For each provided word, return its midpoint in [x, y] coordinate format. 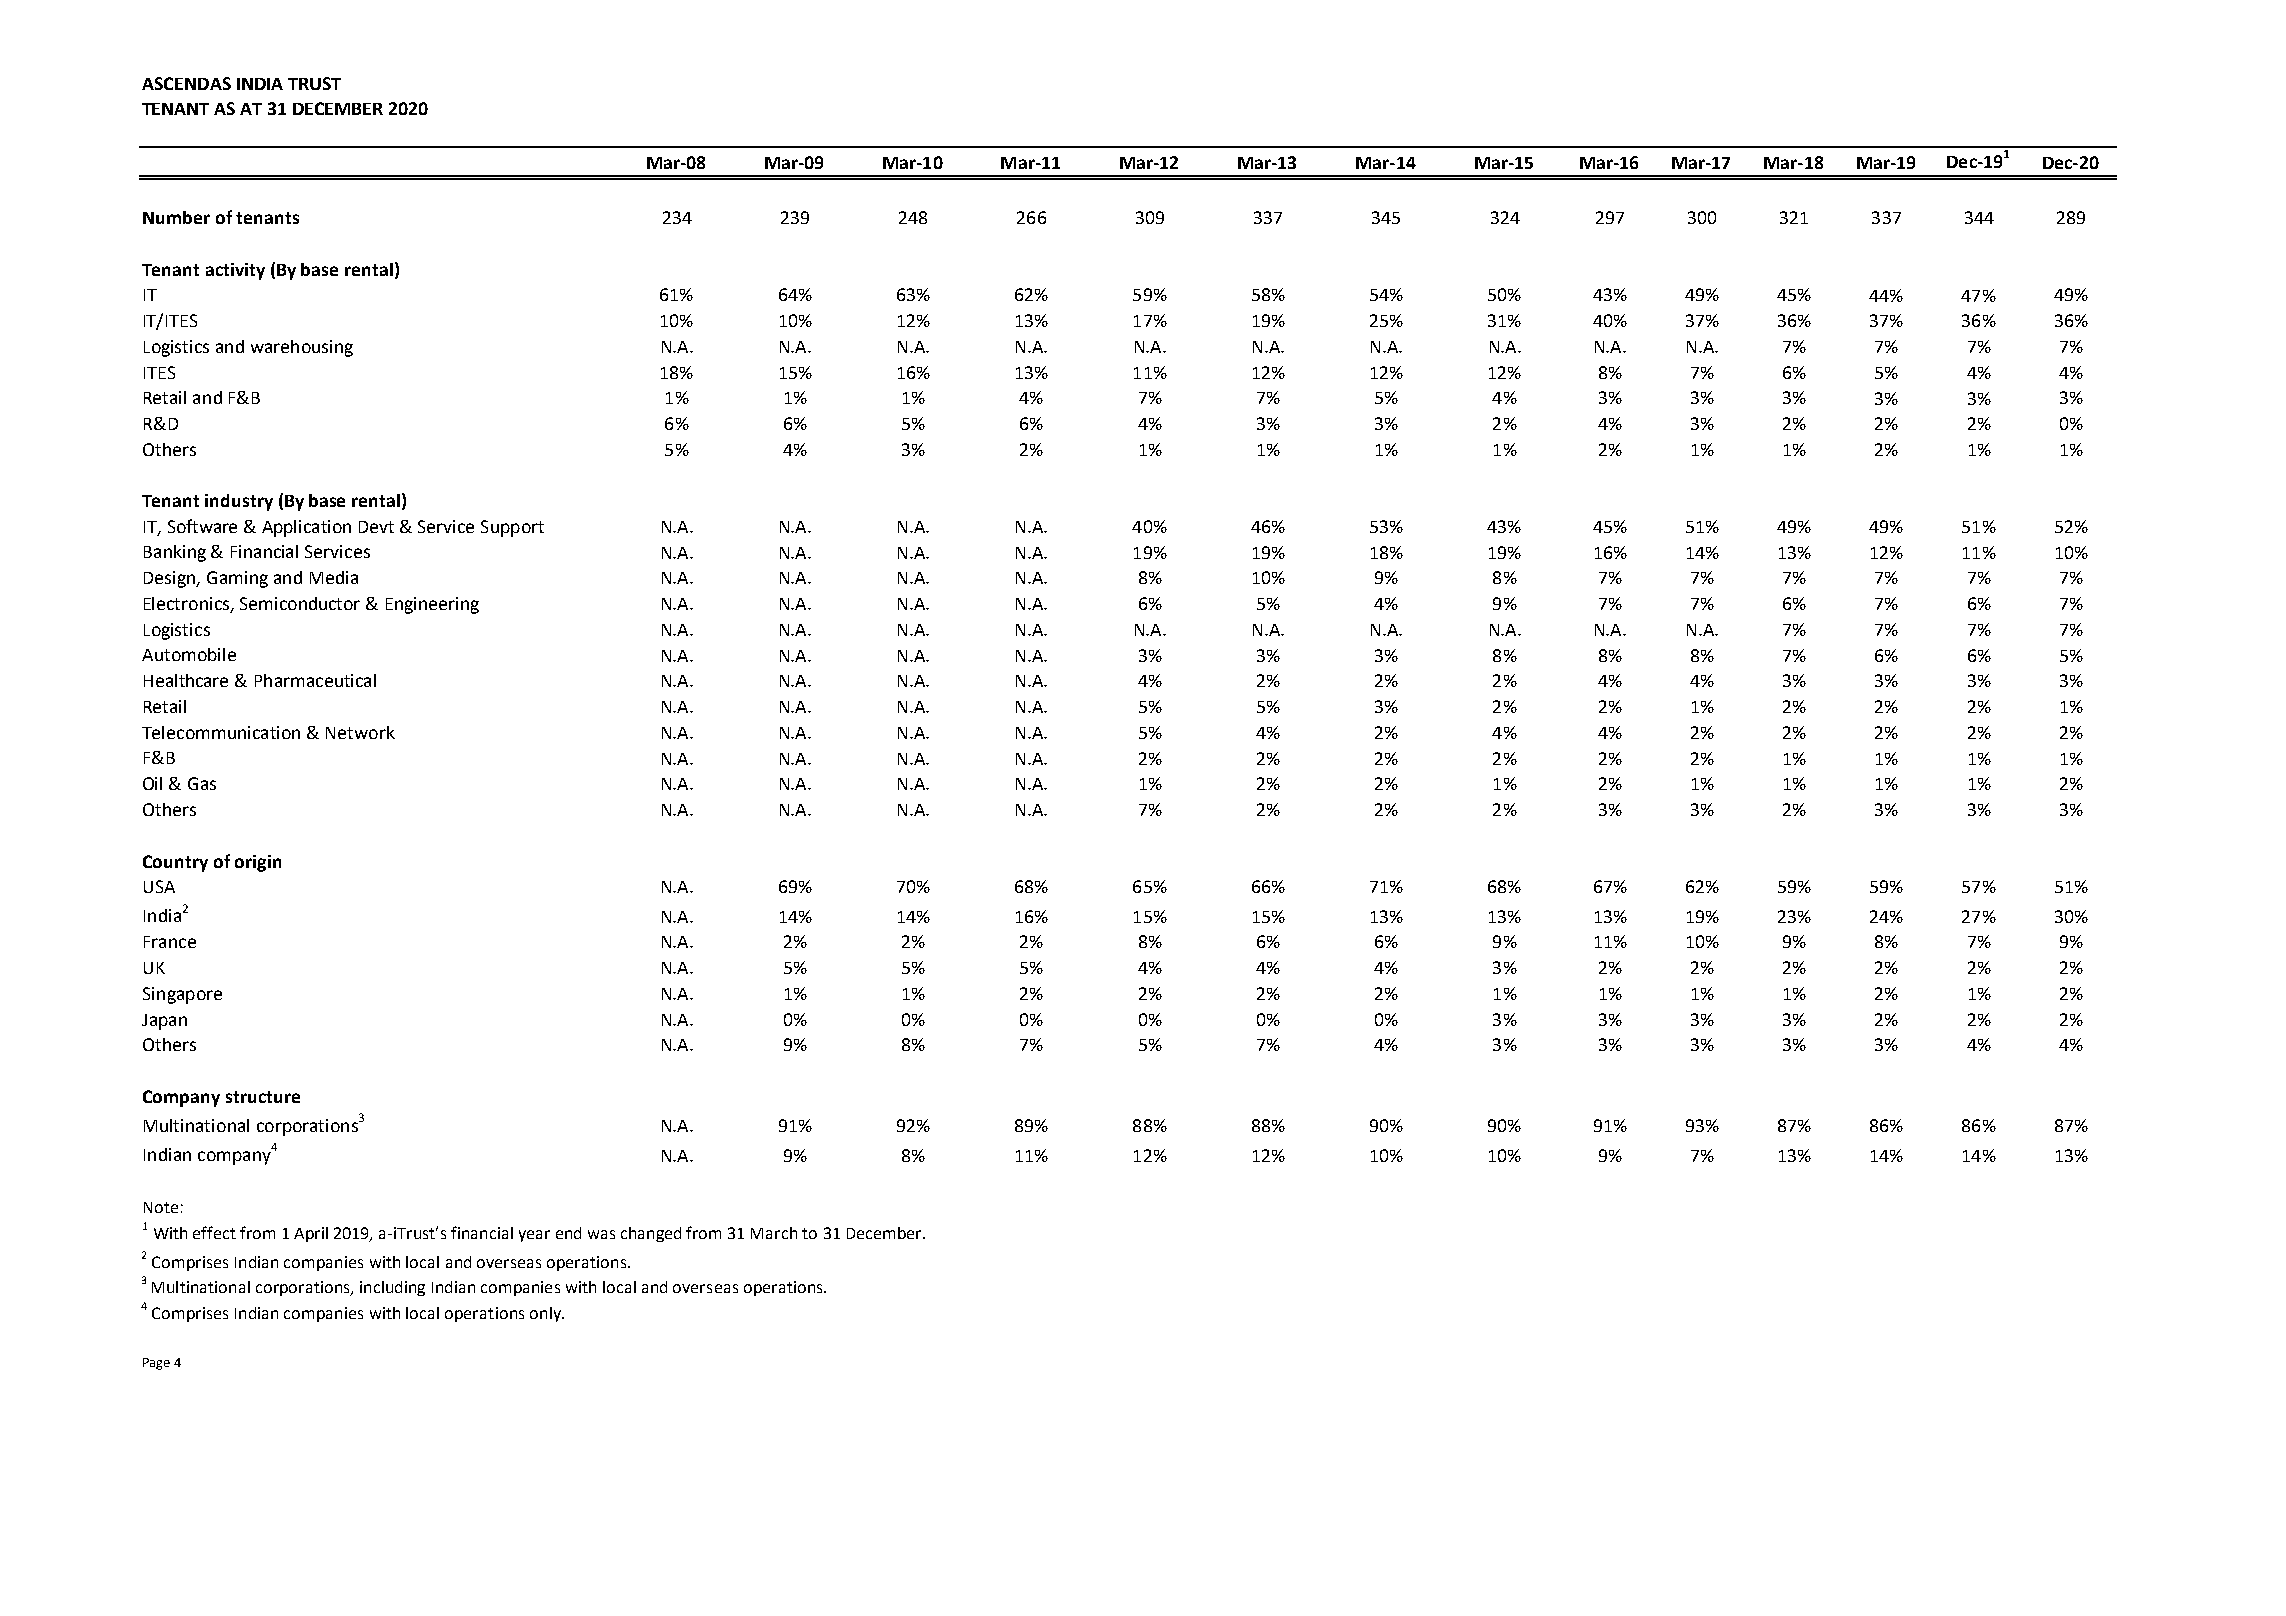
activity [235, 271]
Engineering [432, 605]
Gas [202, 783]
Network [360, 732]
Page [156, 1364]
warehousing [302, 348]
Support [512, 528]
